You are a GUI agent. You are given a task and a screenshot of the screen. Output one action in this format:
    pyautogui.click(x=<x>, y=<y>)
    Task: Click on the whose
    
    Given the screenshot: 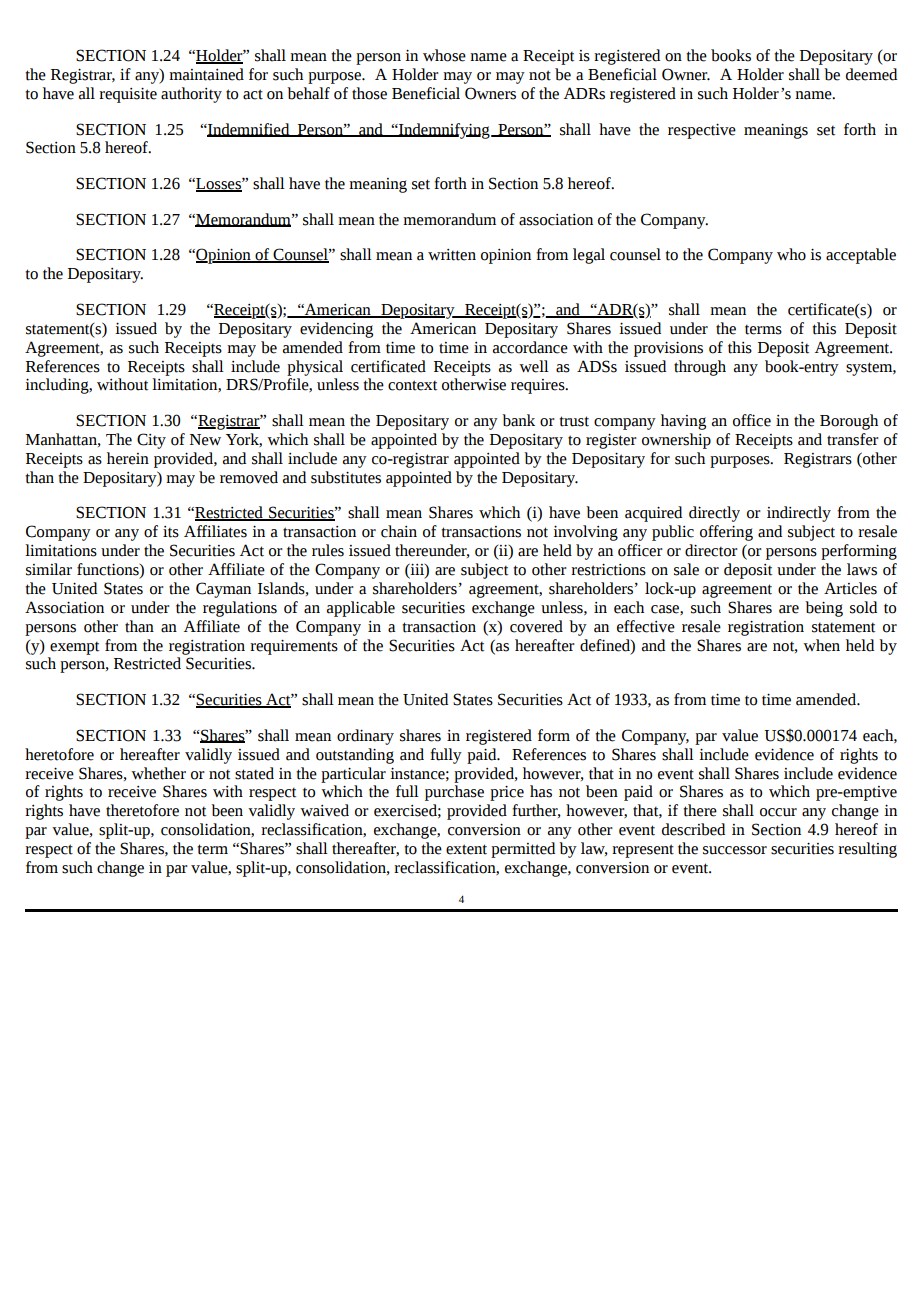 What is the action you would take?
    pyautogui.click(x=444, y=55)
